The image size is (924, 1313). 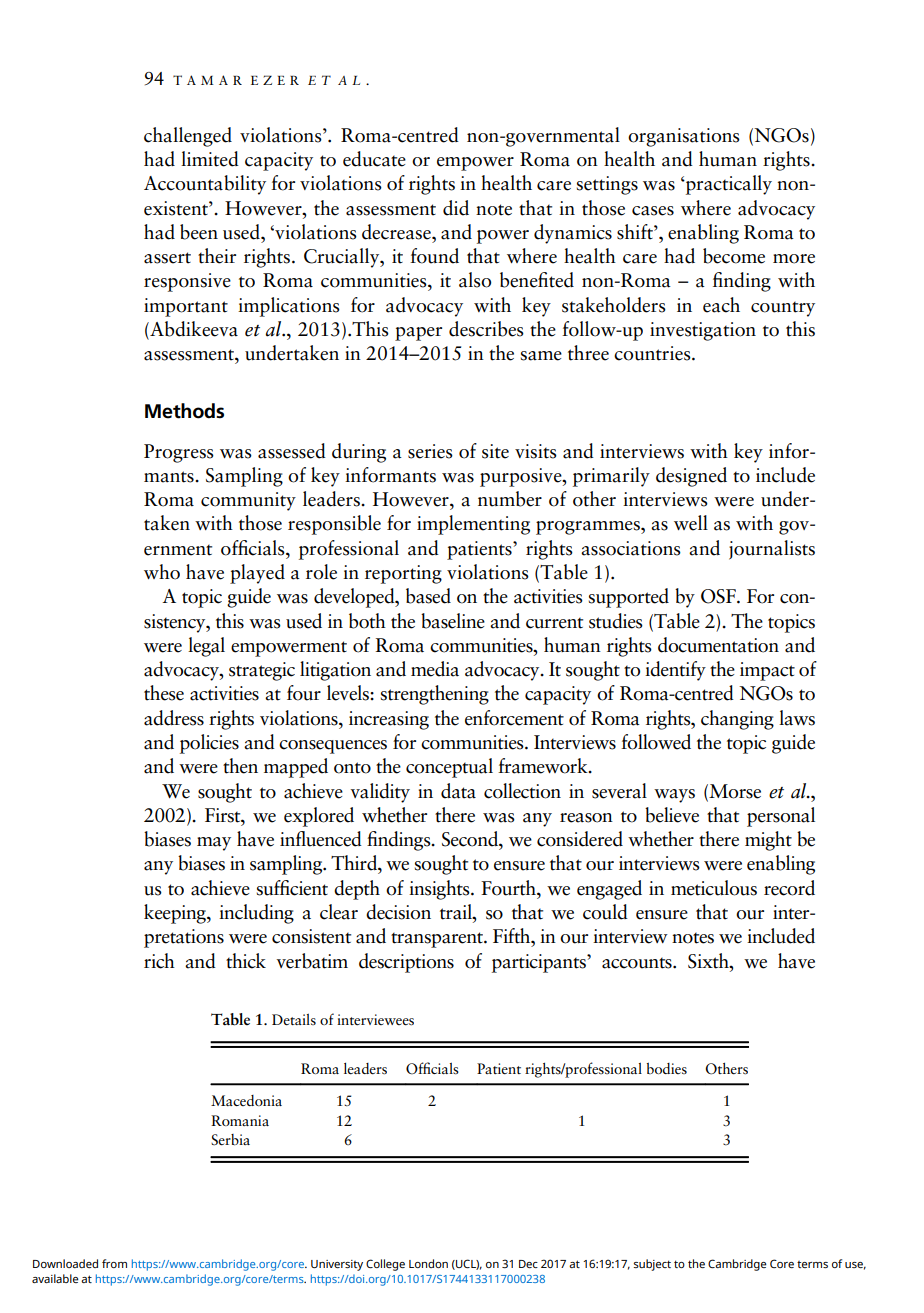 I want to click on educate, so click(x=374, y=159).
